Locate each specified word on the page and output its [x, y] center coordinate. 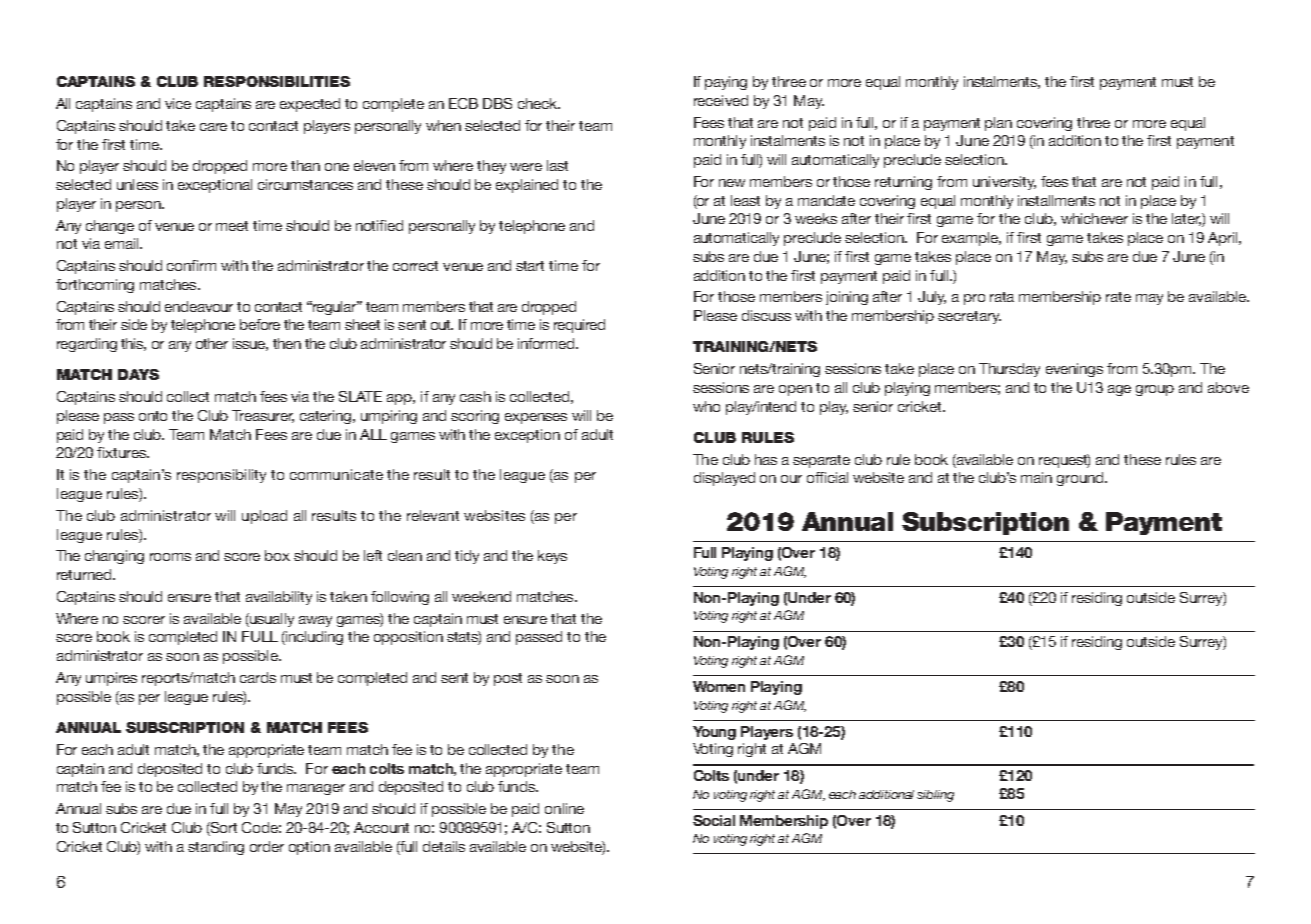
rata [1002, 297]
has [766, 459]
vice [178, 103]
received [721, 100]
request [1064, 461]
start [530, 266]
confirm [191, 265]
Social [714, 820]
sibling [935, 796]
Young [714, 733]
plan [998, 124]
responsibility [221, 476]
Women [719, 686]
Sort [223, 829]
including [313, 638]
